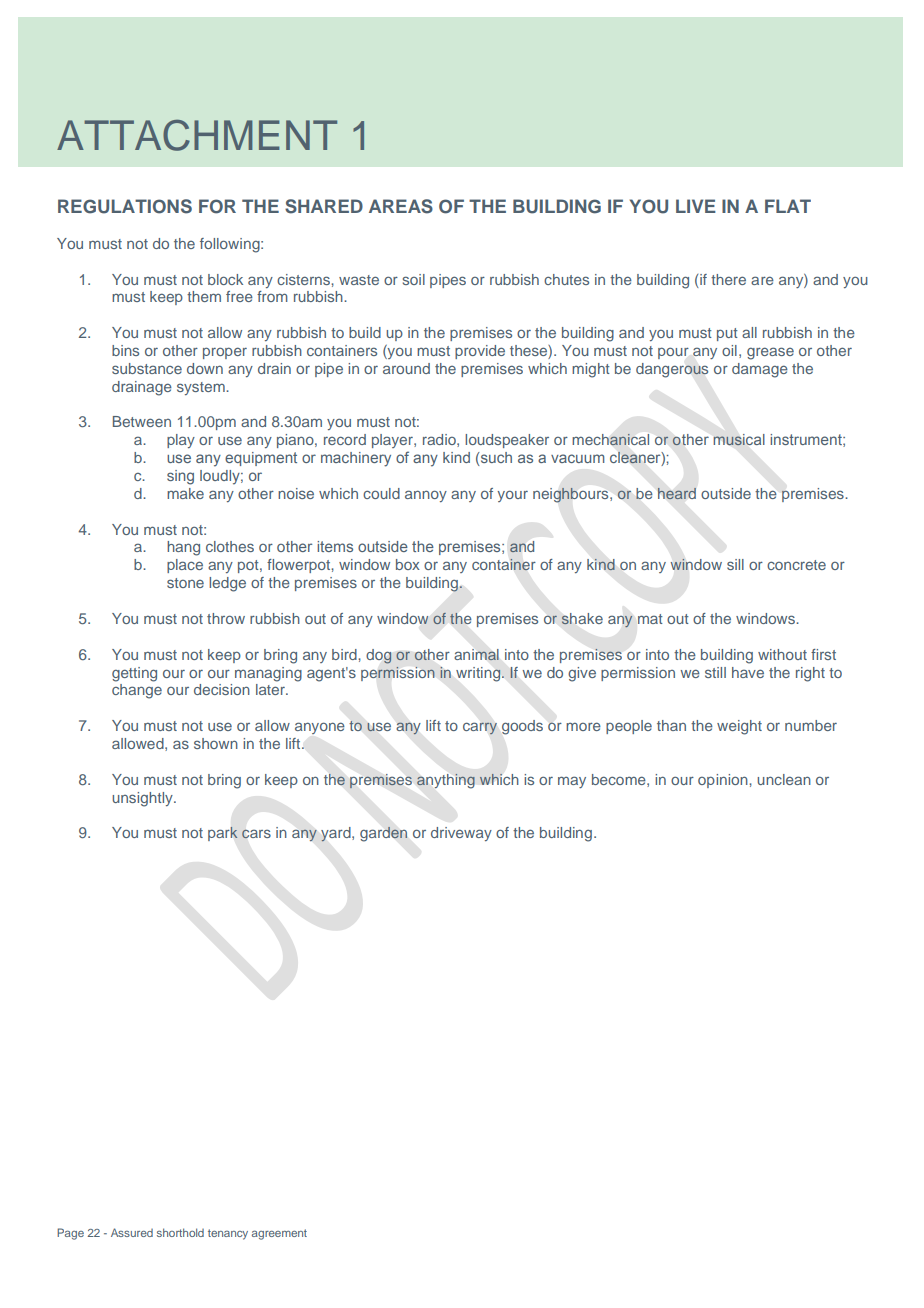 This image has width=924, height=1308. I want to click on AREAS, so click(401, 206).
